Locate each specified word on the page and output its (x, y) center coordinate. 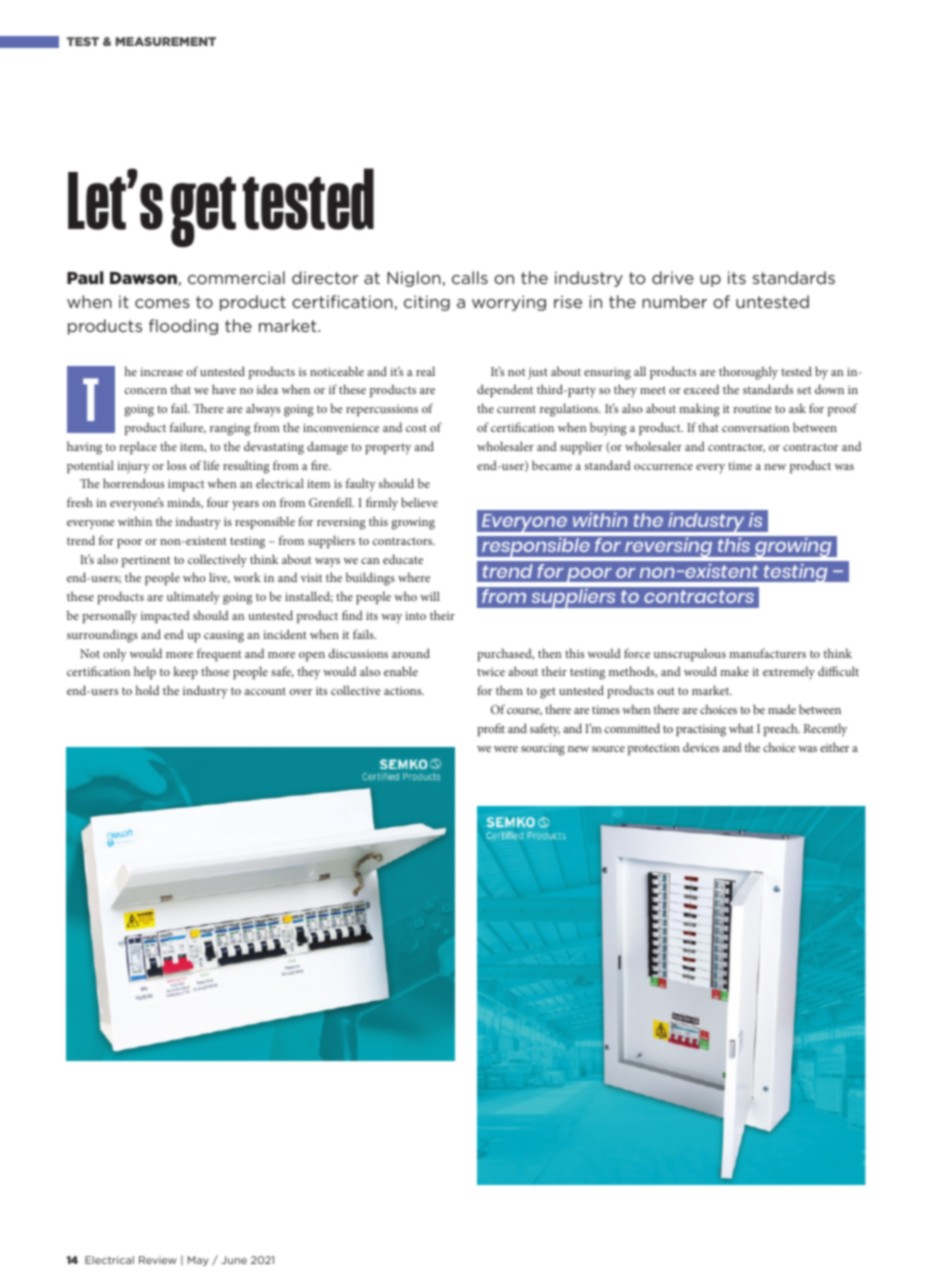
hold (147, 690)
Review (158, 1260)
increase (161, 371)
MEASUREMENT (166, 41)
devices (701, 747)
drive (673, 277)
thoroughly (748, 373)
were (506, 749)
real (425, 371)
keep (185, 672)
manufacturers (767, 653)
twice (491, 671)
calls (470, 277)
